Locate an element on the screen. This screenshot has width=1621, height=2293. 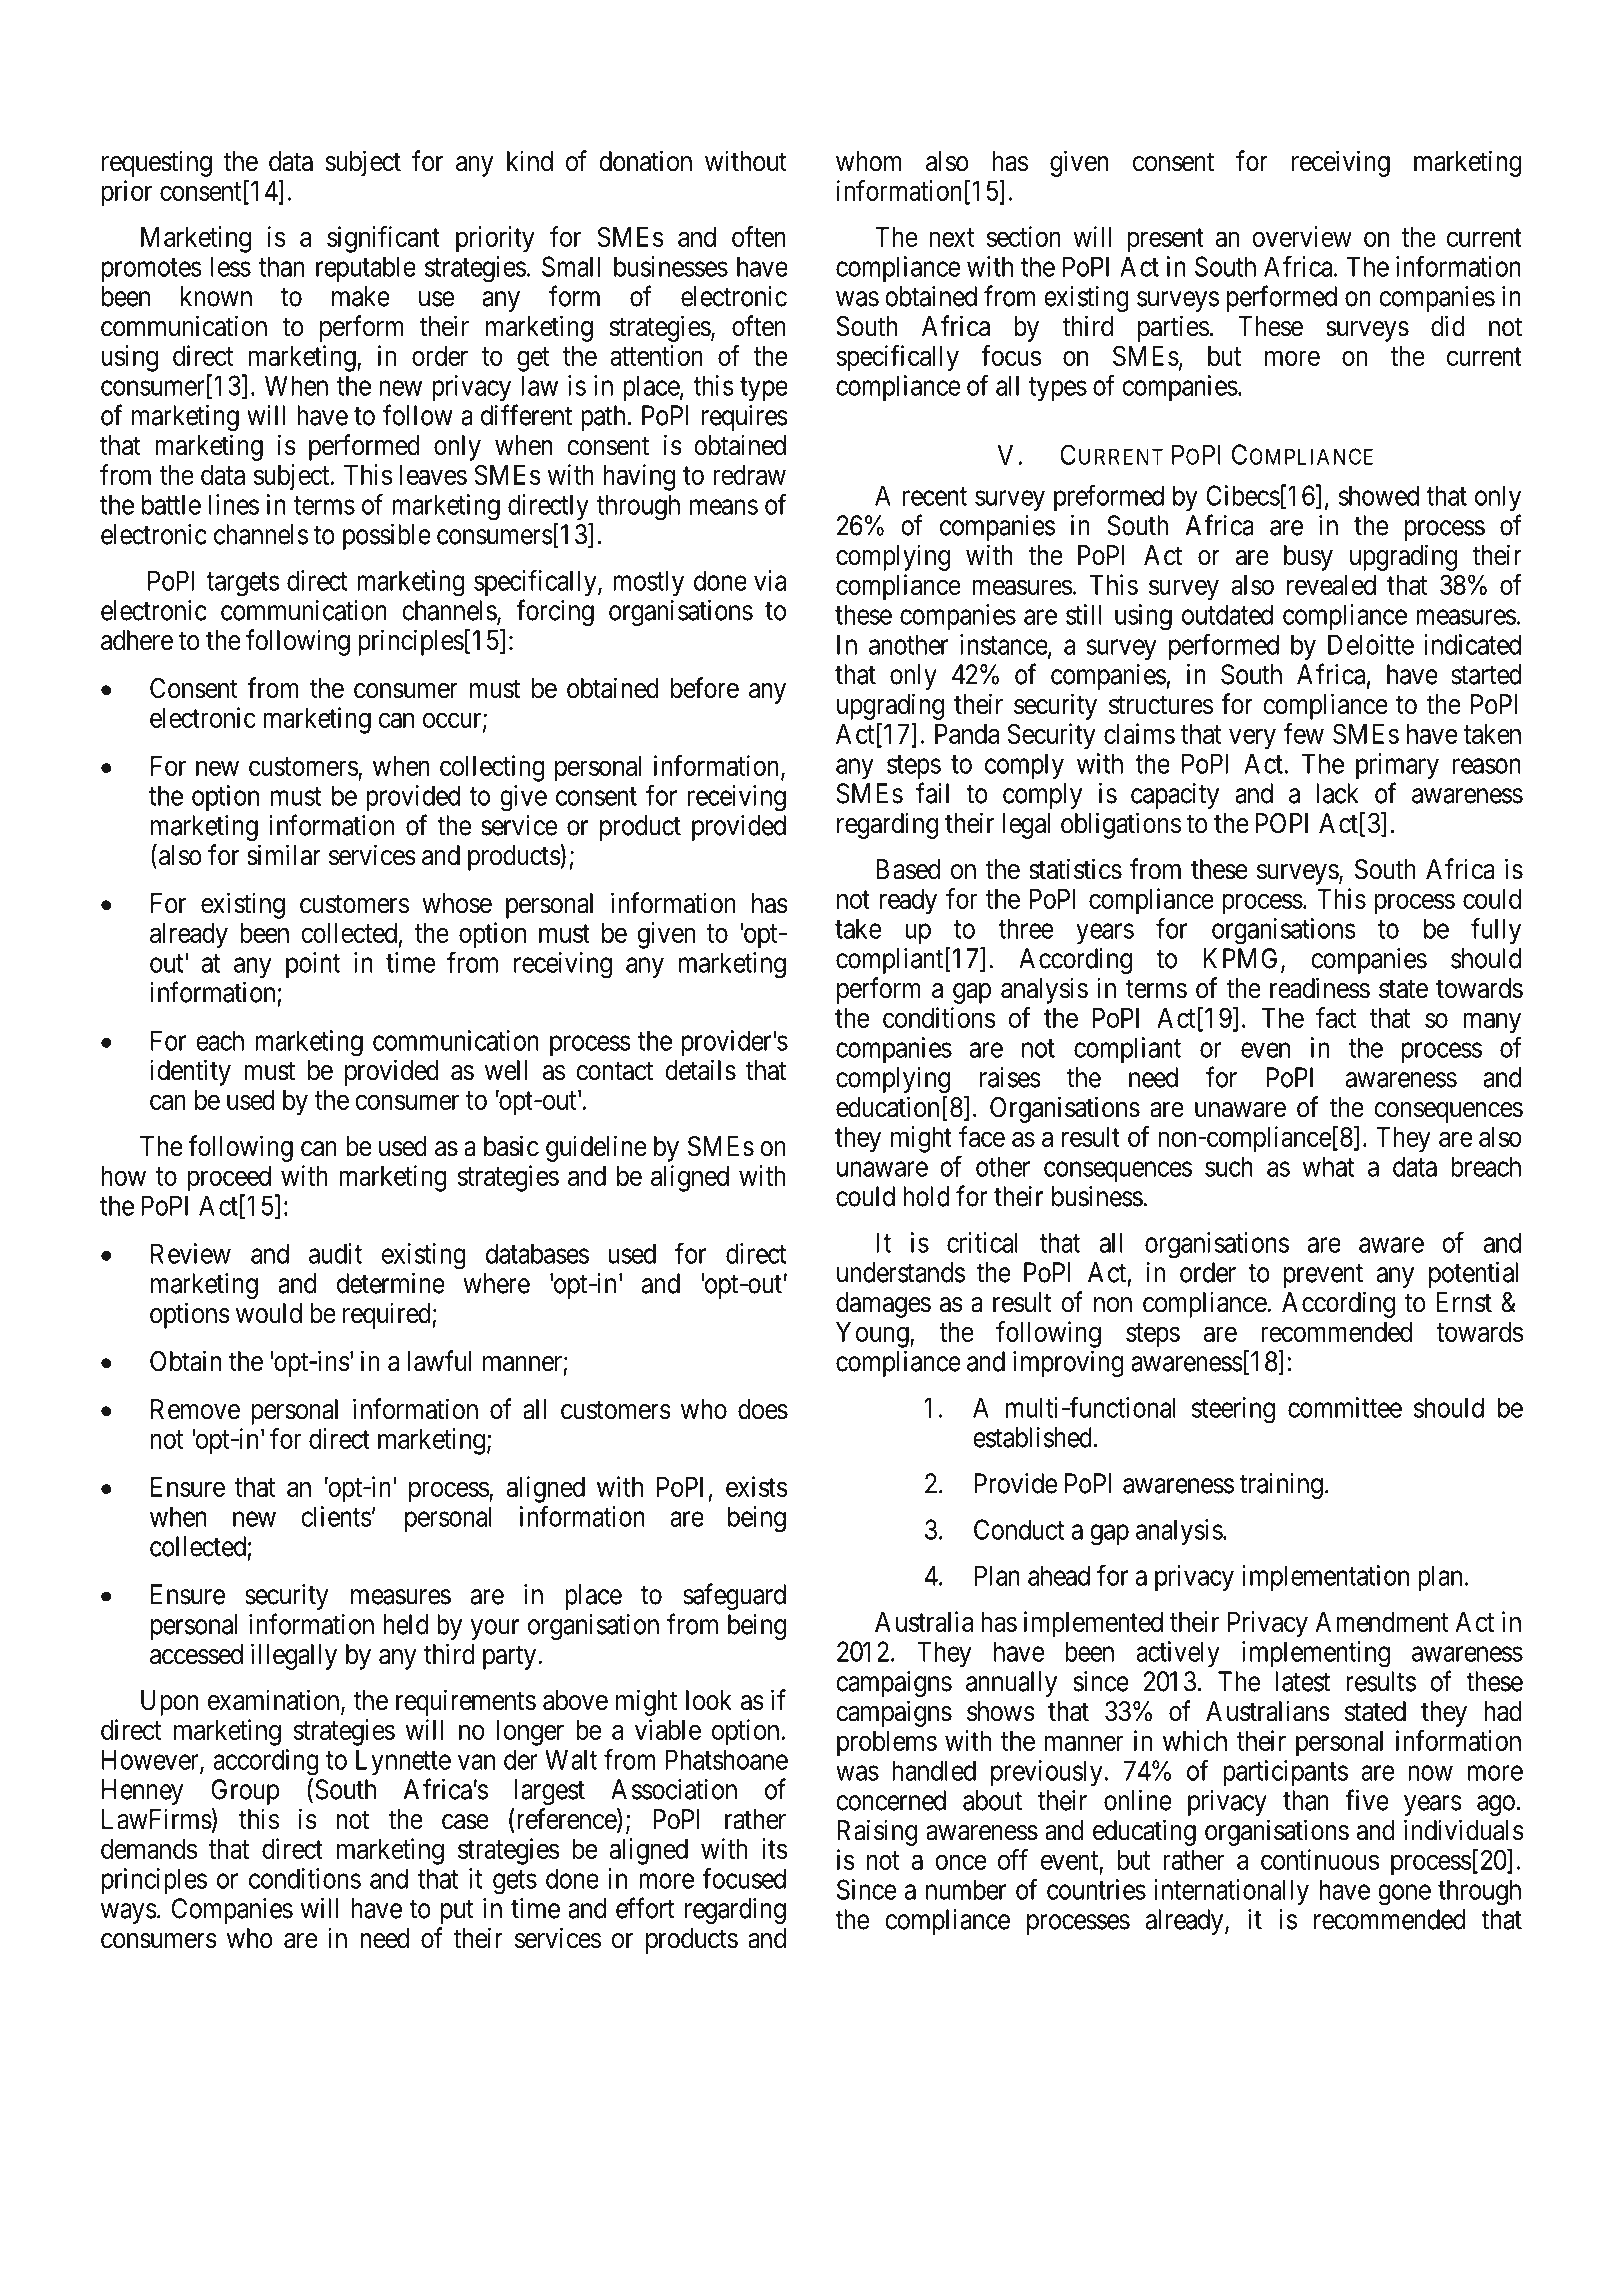
overview is located at coordinates (1302, 236).
